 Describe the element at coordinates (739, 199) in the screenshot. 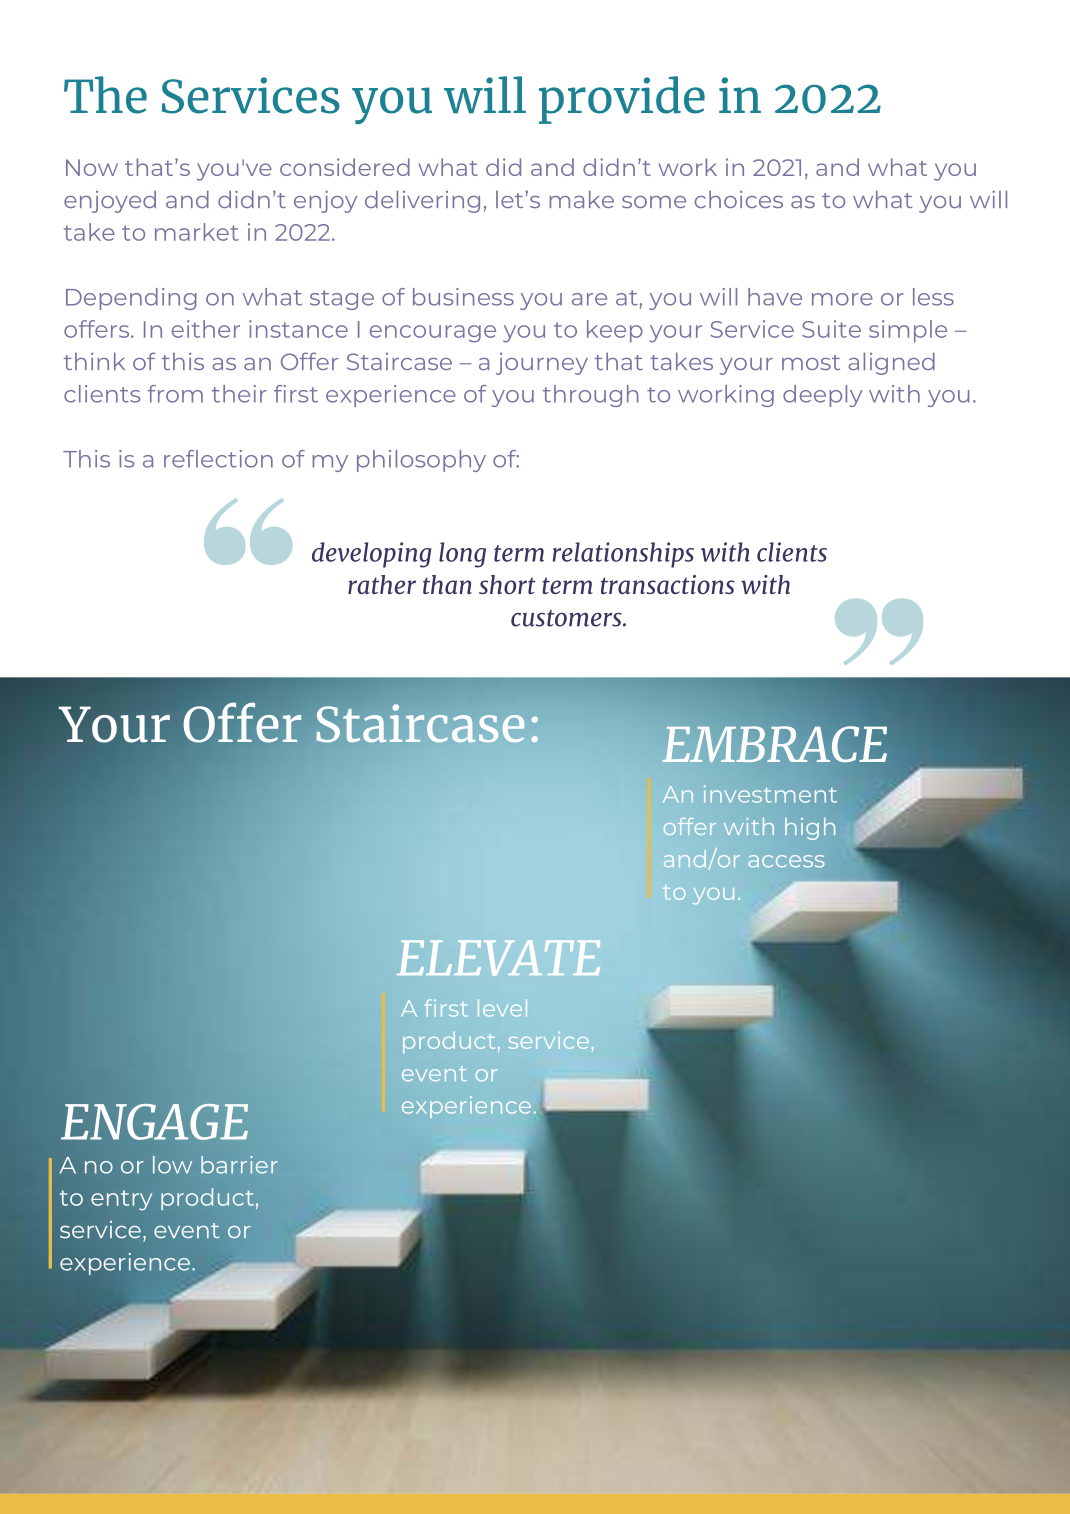

I see `choices` at that location.
